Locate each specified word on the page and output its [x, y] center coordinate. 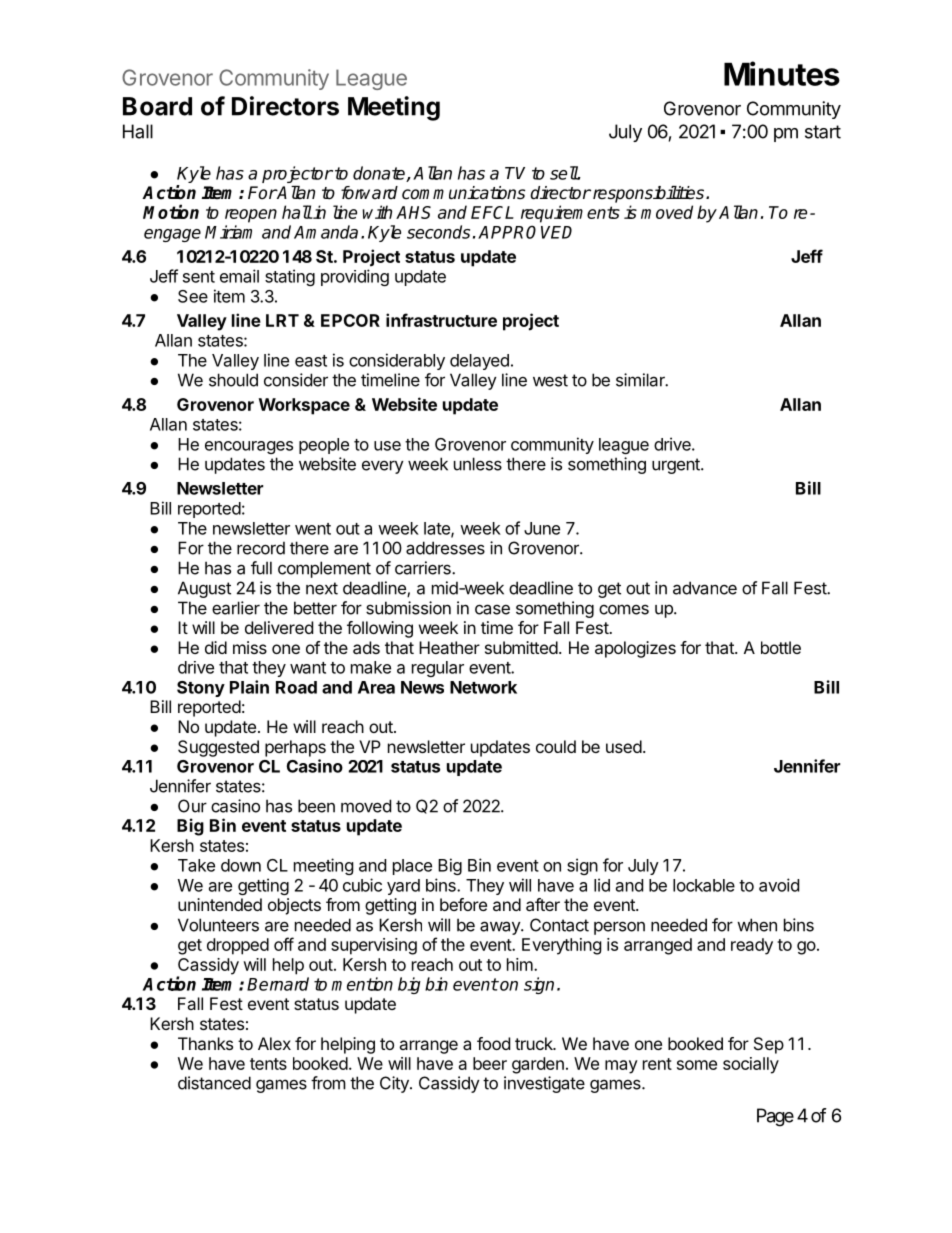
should [233, 380]
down [241, 865]
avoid [779, 885]
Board [157, 106]
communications [463, 193]
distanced [214, 1083]
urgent [677, 466]
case [492, 609]
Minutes [782, 73]
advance [705, 588]
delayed [479, 362]
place [412, 867]
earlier [236, 608]
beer [490, 1063]
